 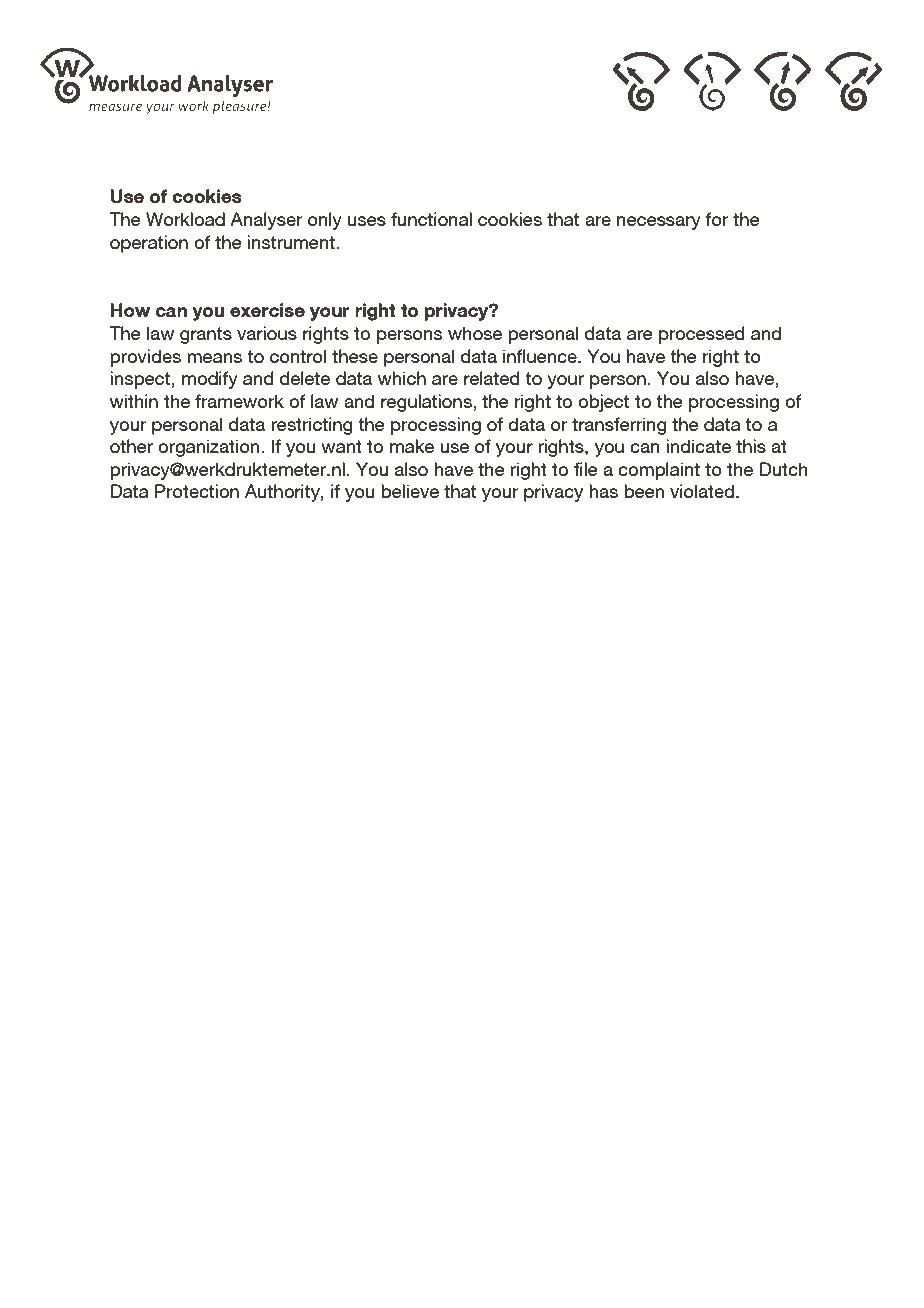 I want to click on Protection, so click(x=197, y=491).
